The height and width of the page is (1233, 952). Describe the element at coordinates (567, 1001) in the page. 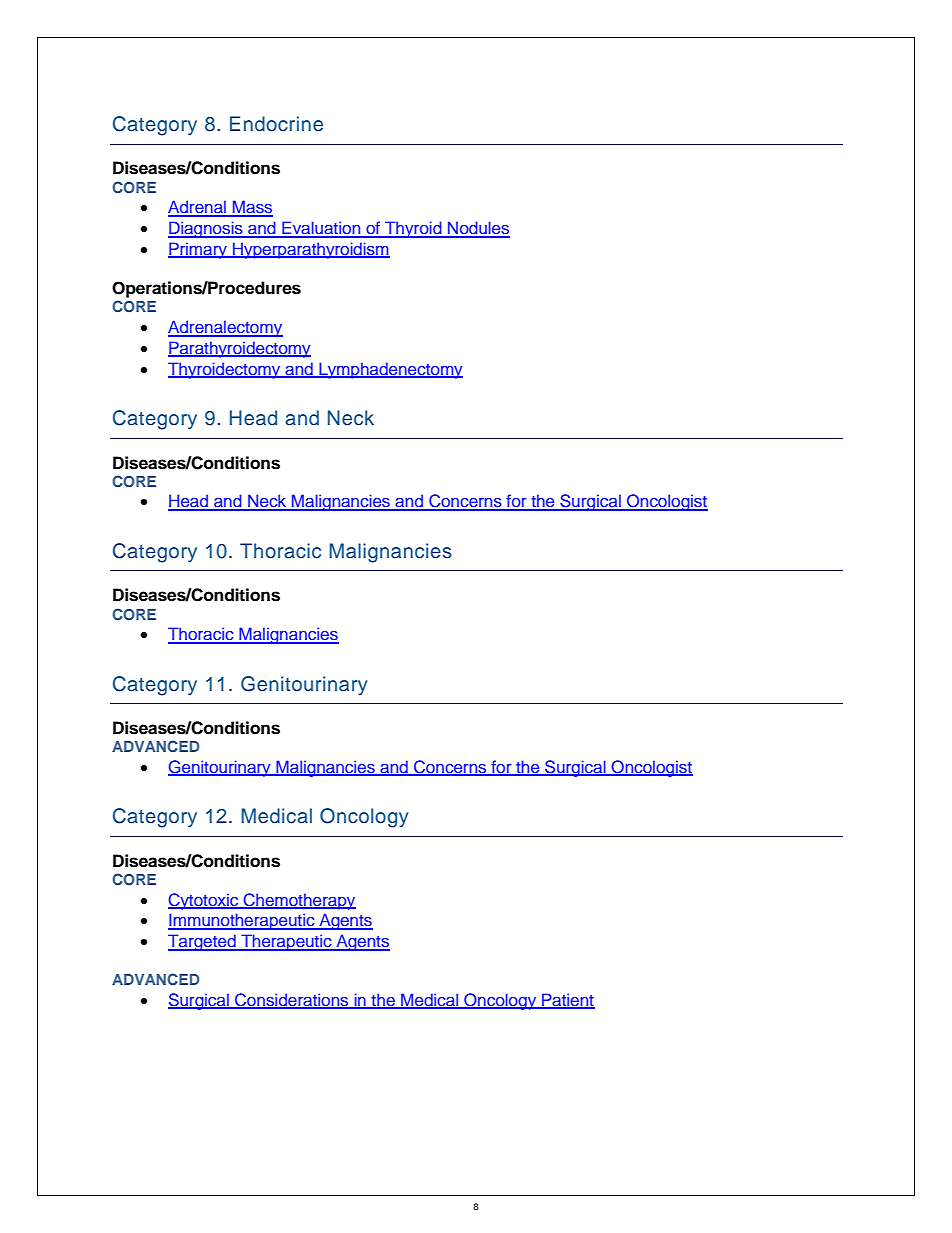

I see `Patient` at that location.
